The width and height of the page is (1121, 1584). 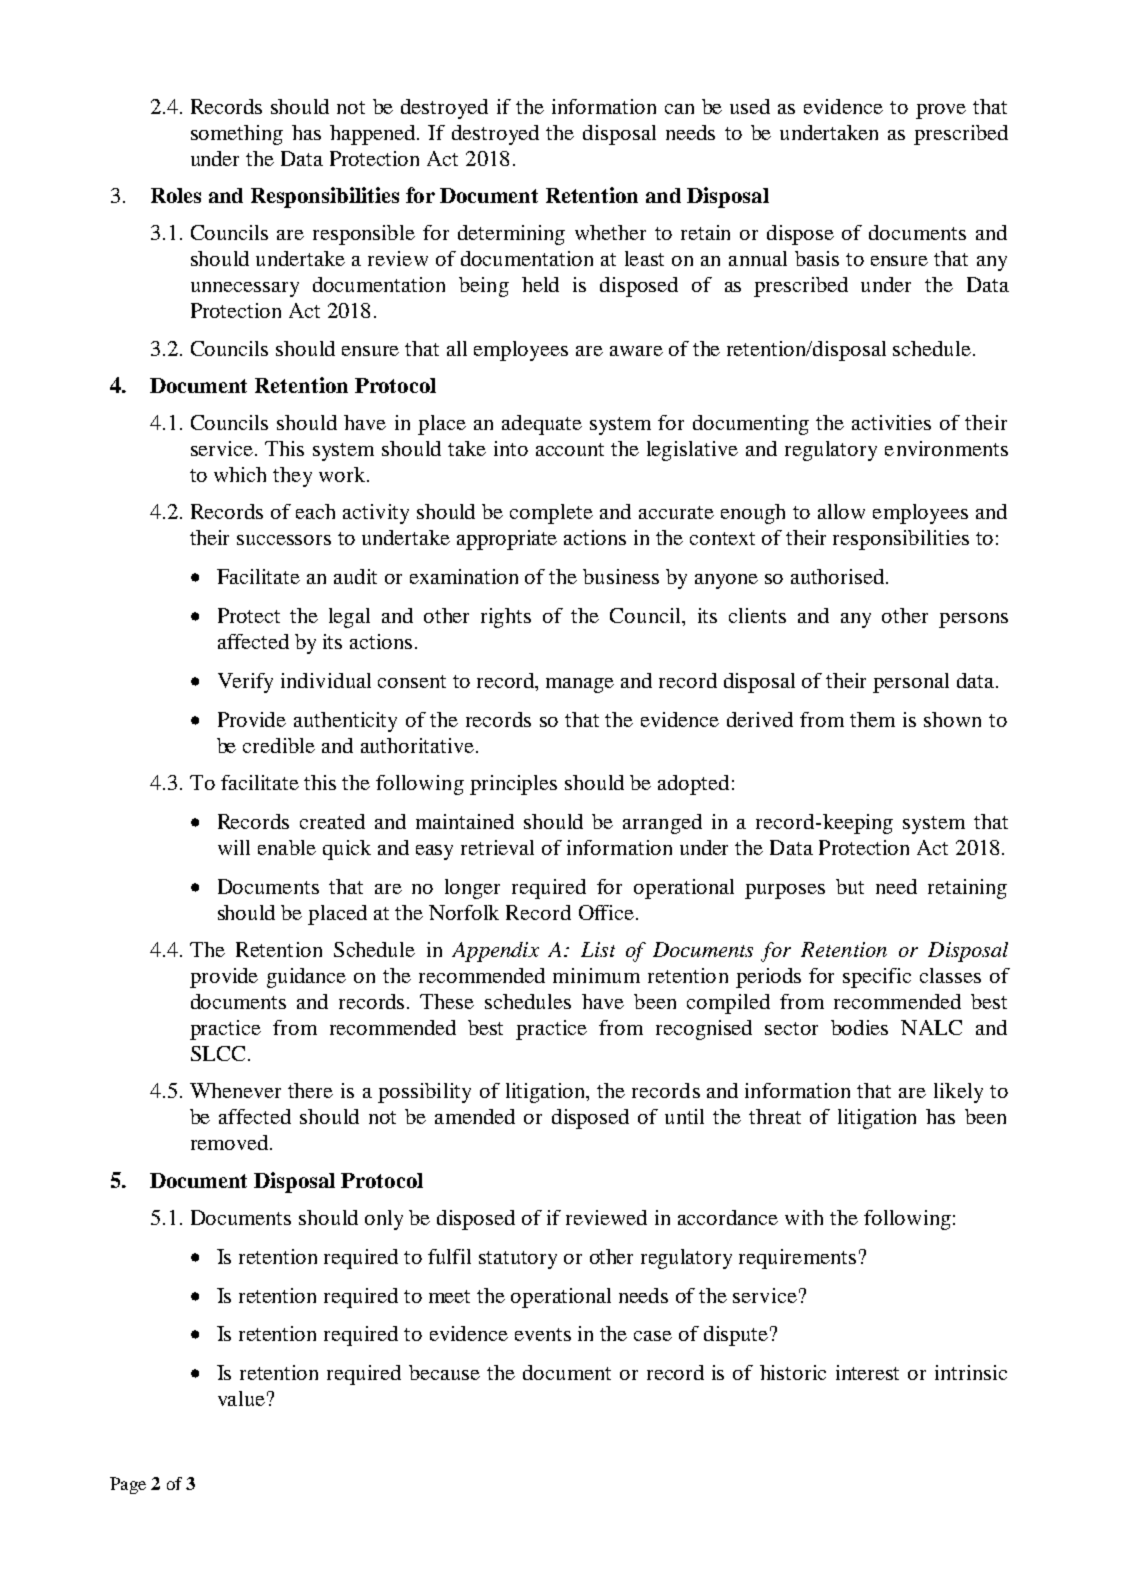 I want to click on value, so click(x=241, y=1398).
